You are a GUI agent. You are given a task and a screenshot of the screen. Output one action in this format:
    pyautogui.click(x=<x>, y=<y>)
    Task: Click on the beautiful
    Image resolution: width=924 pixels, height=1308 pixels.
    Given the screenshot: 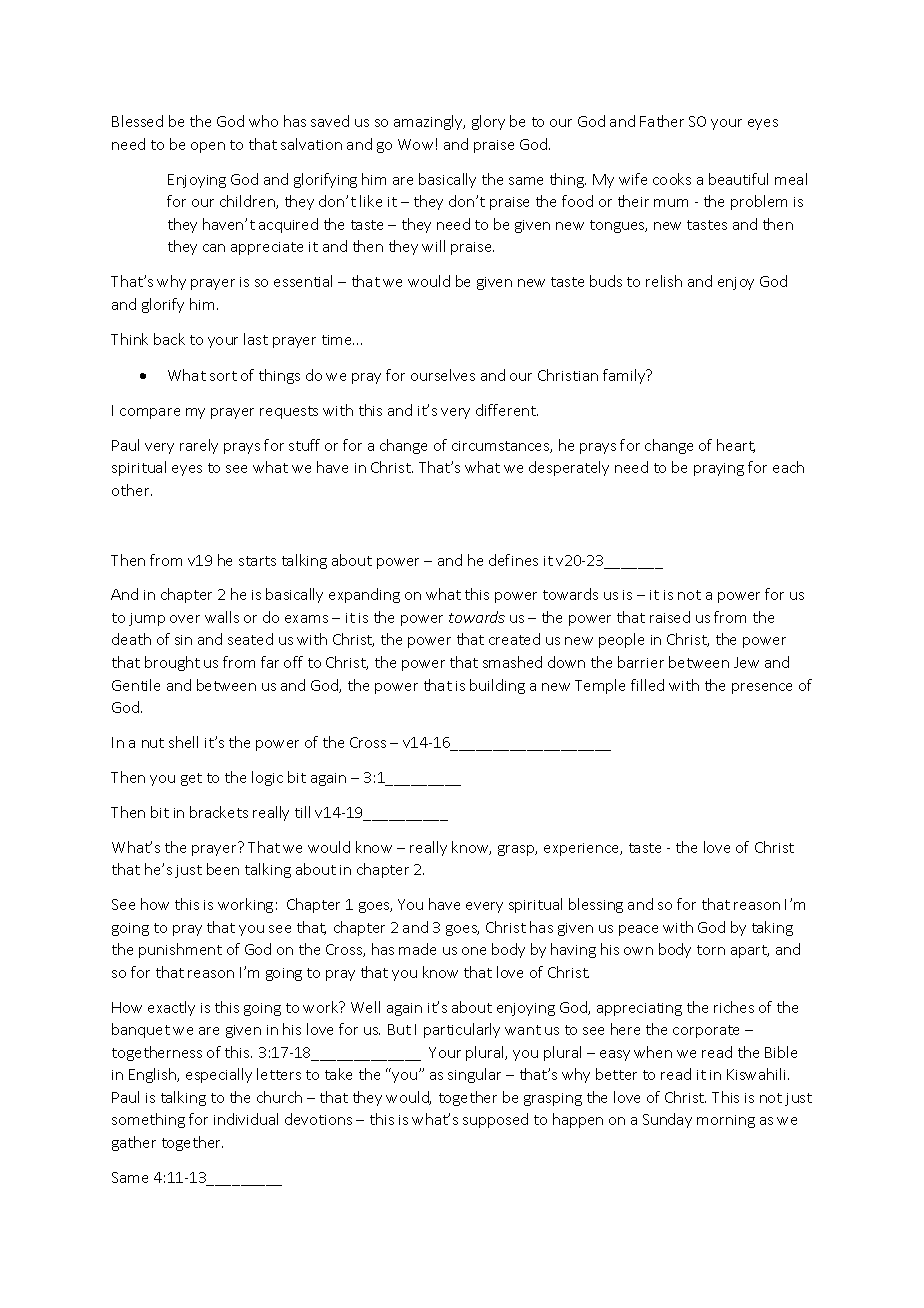 What is the action you would take?
    pyautogui.click(x=738, y=179)
